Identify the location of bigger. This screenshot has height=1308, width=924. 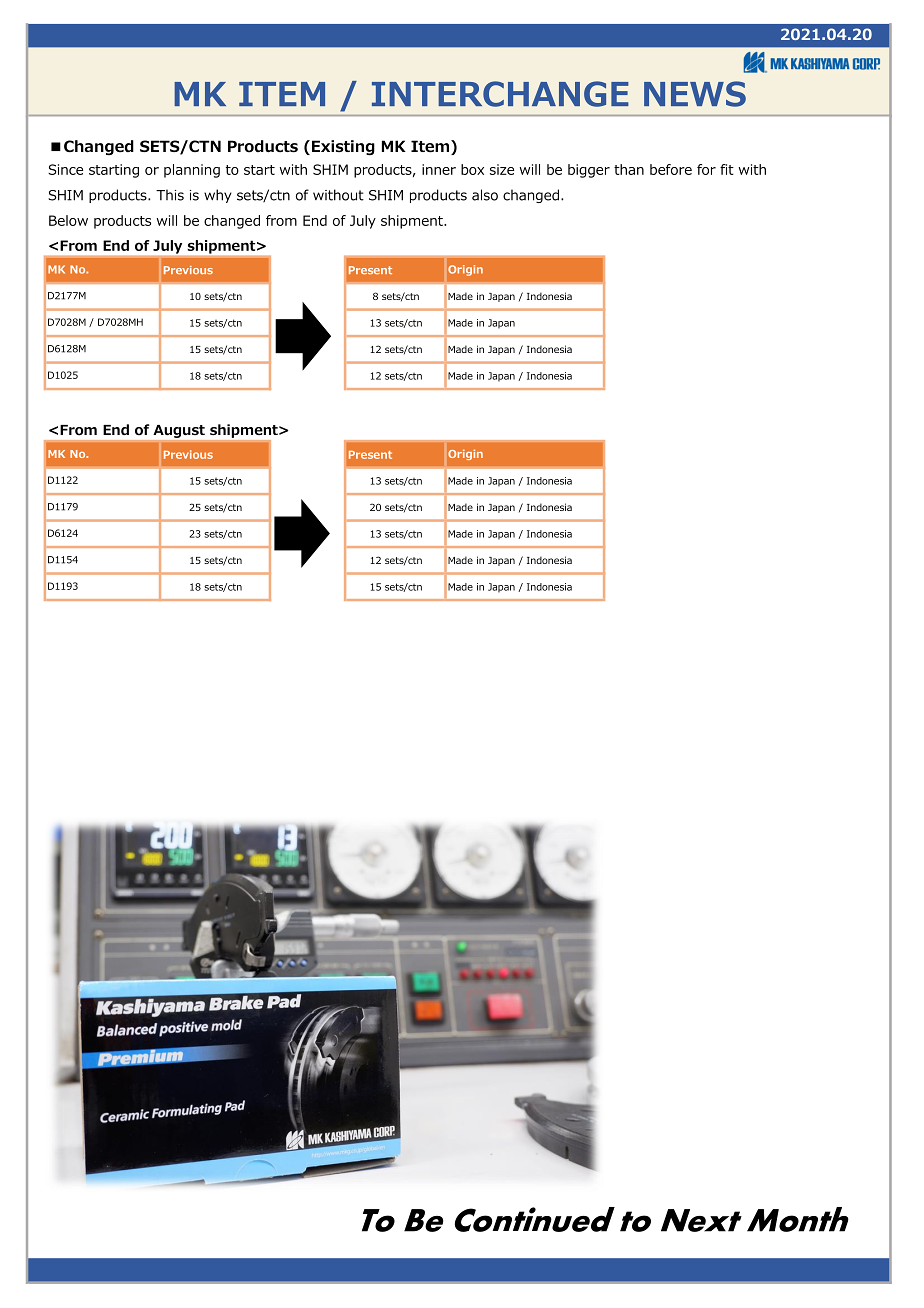
(589, 171).
